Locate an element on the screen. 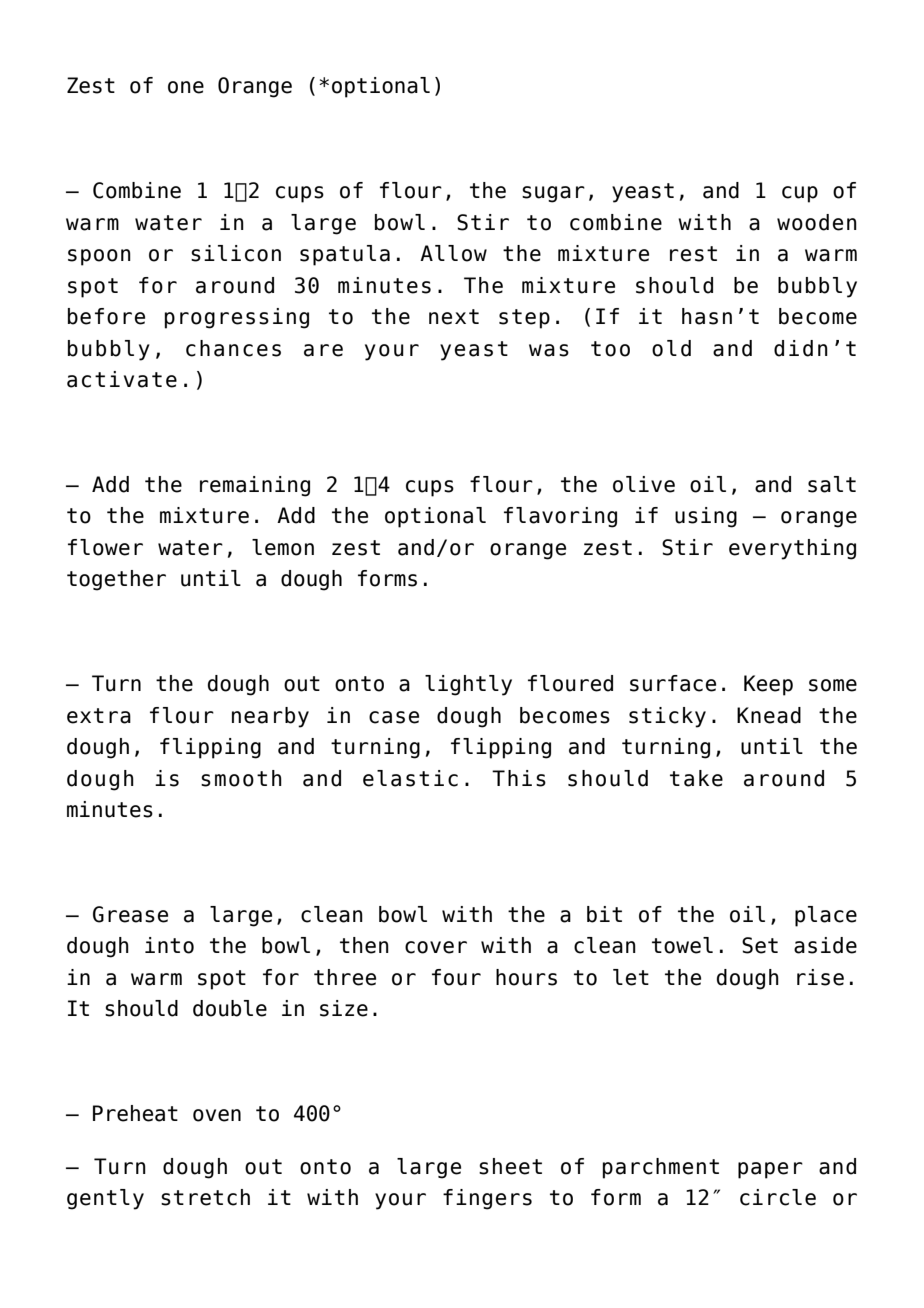 This screenshot has height=1308, width=924. one is located at coordinates (186, 87).
